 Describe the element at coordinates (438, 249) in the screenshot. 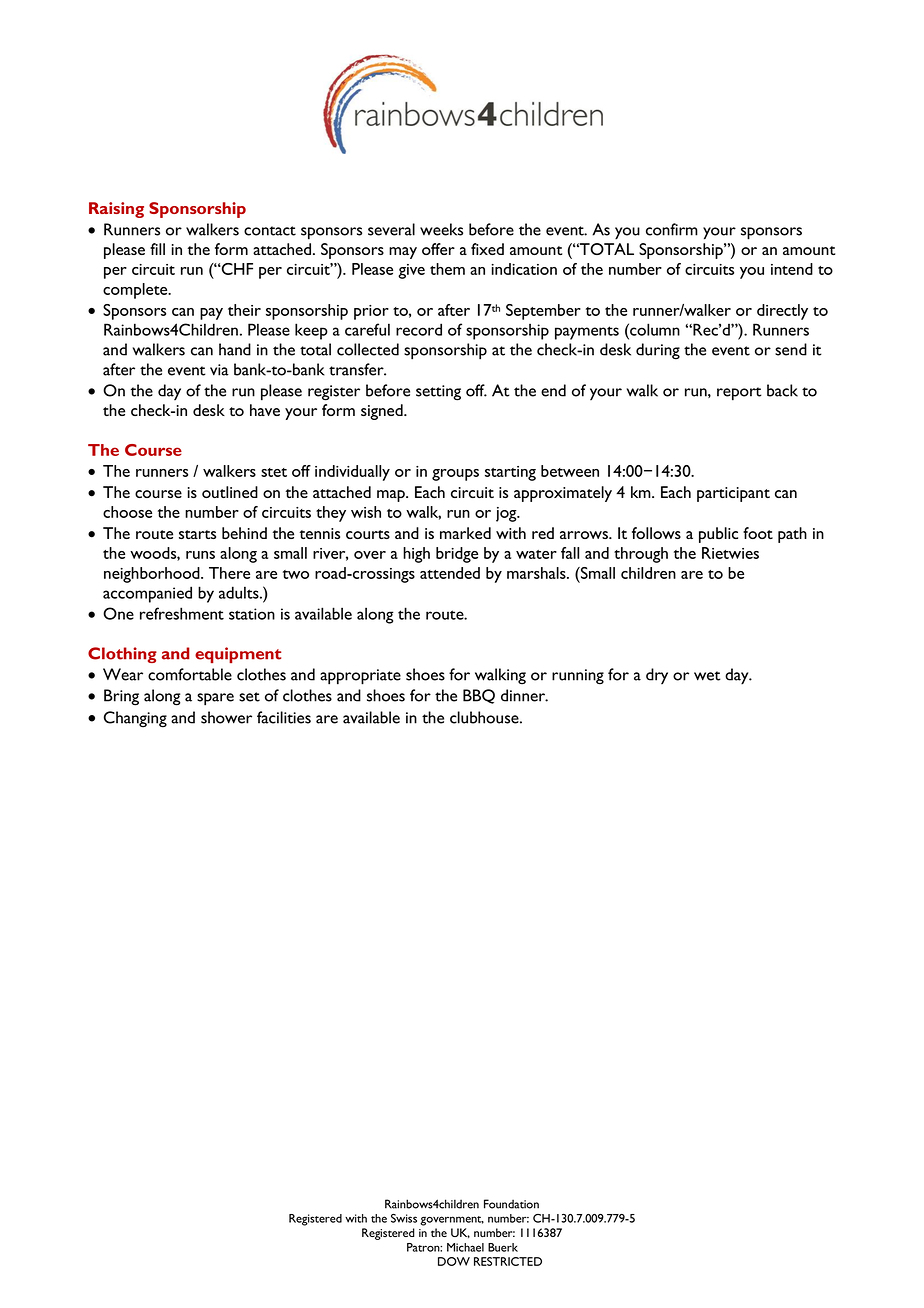

I see `offer` at that location.
